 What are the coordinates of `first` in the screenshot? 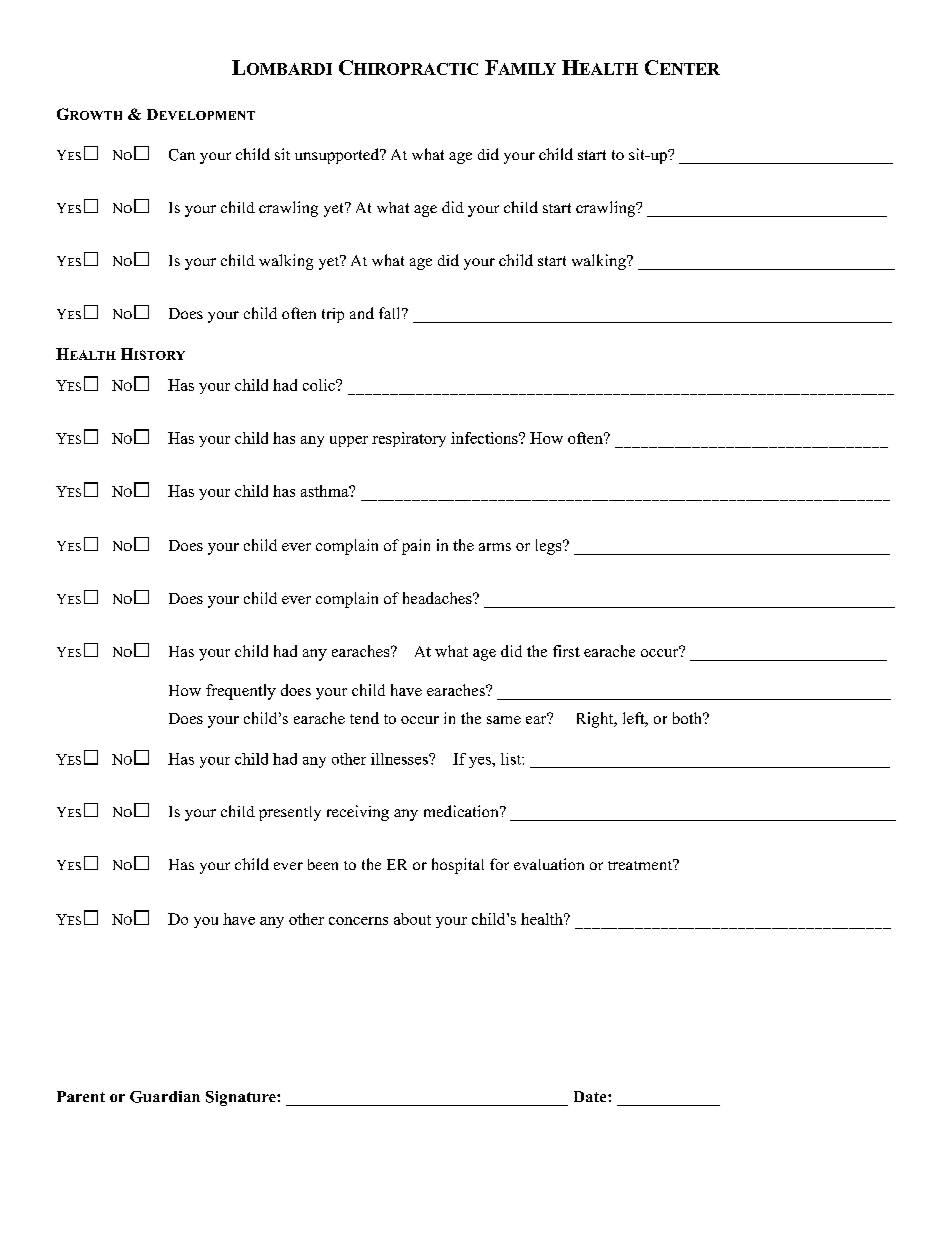 It's located at (566, 651).
